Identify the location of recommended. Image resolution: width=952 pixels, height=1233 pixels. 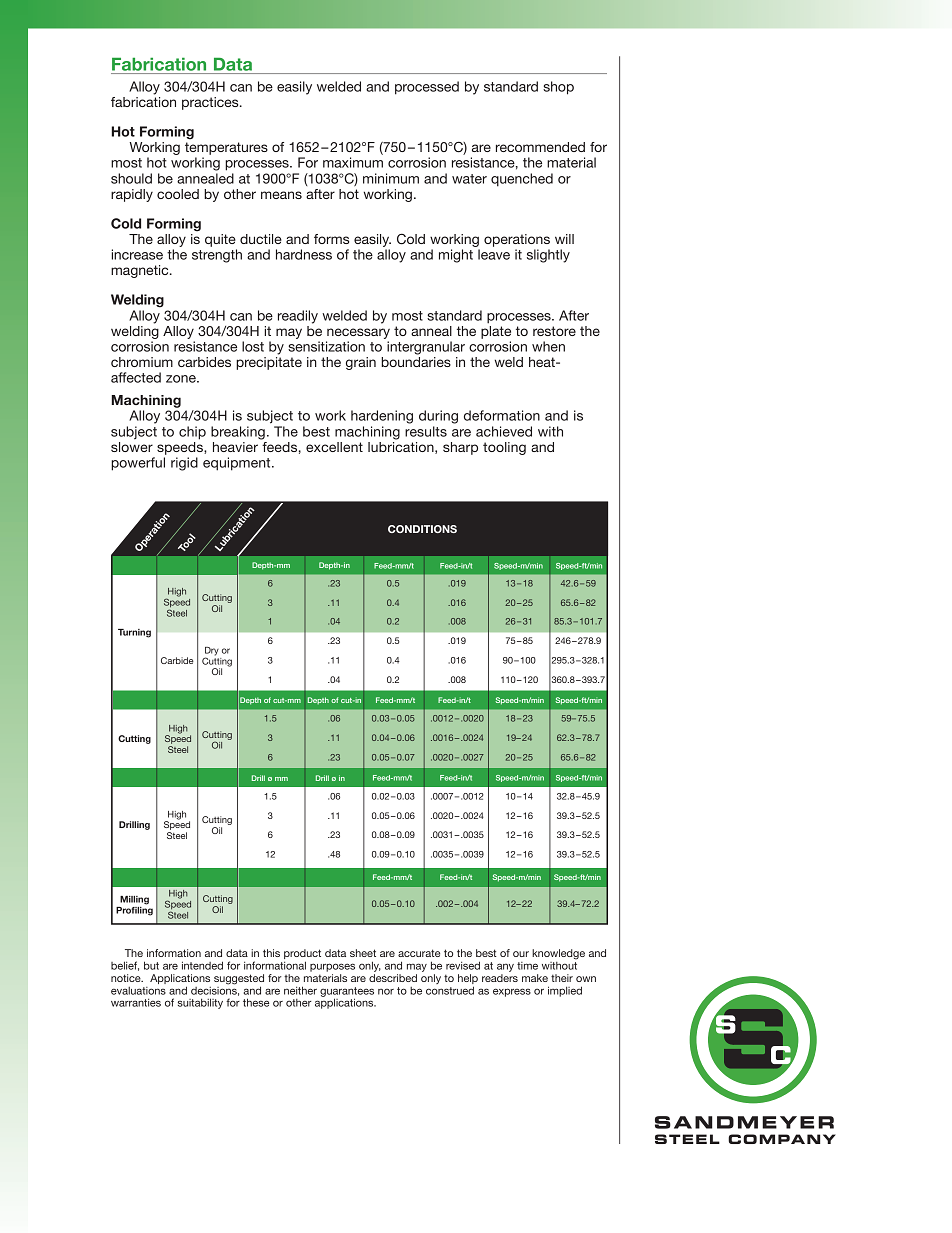
(540, 147).
